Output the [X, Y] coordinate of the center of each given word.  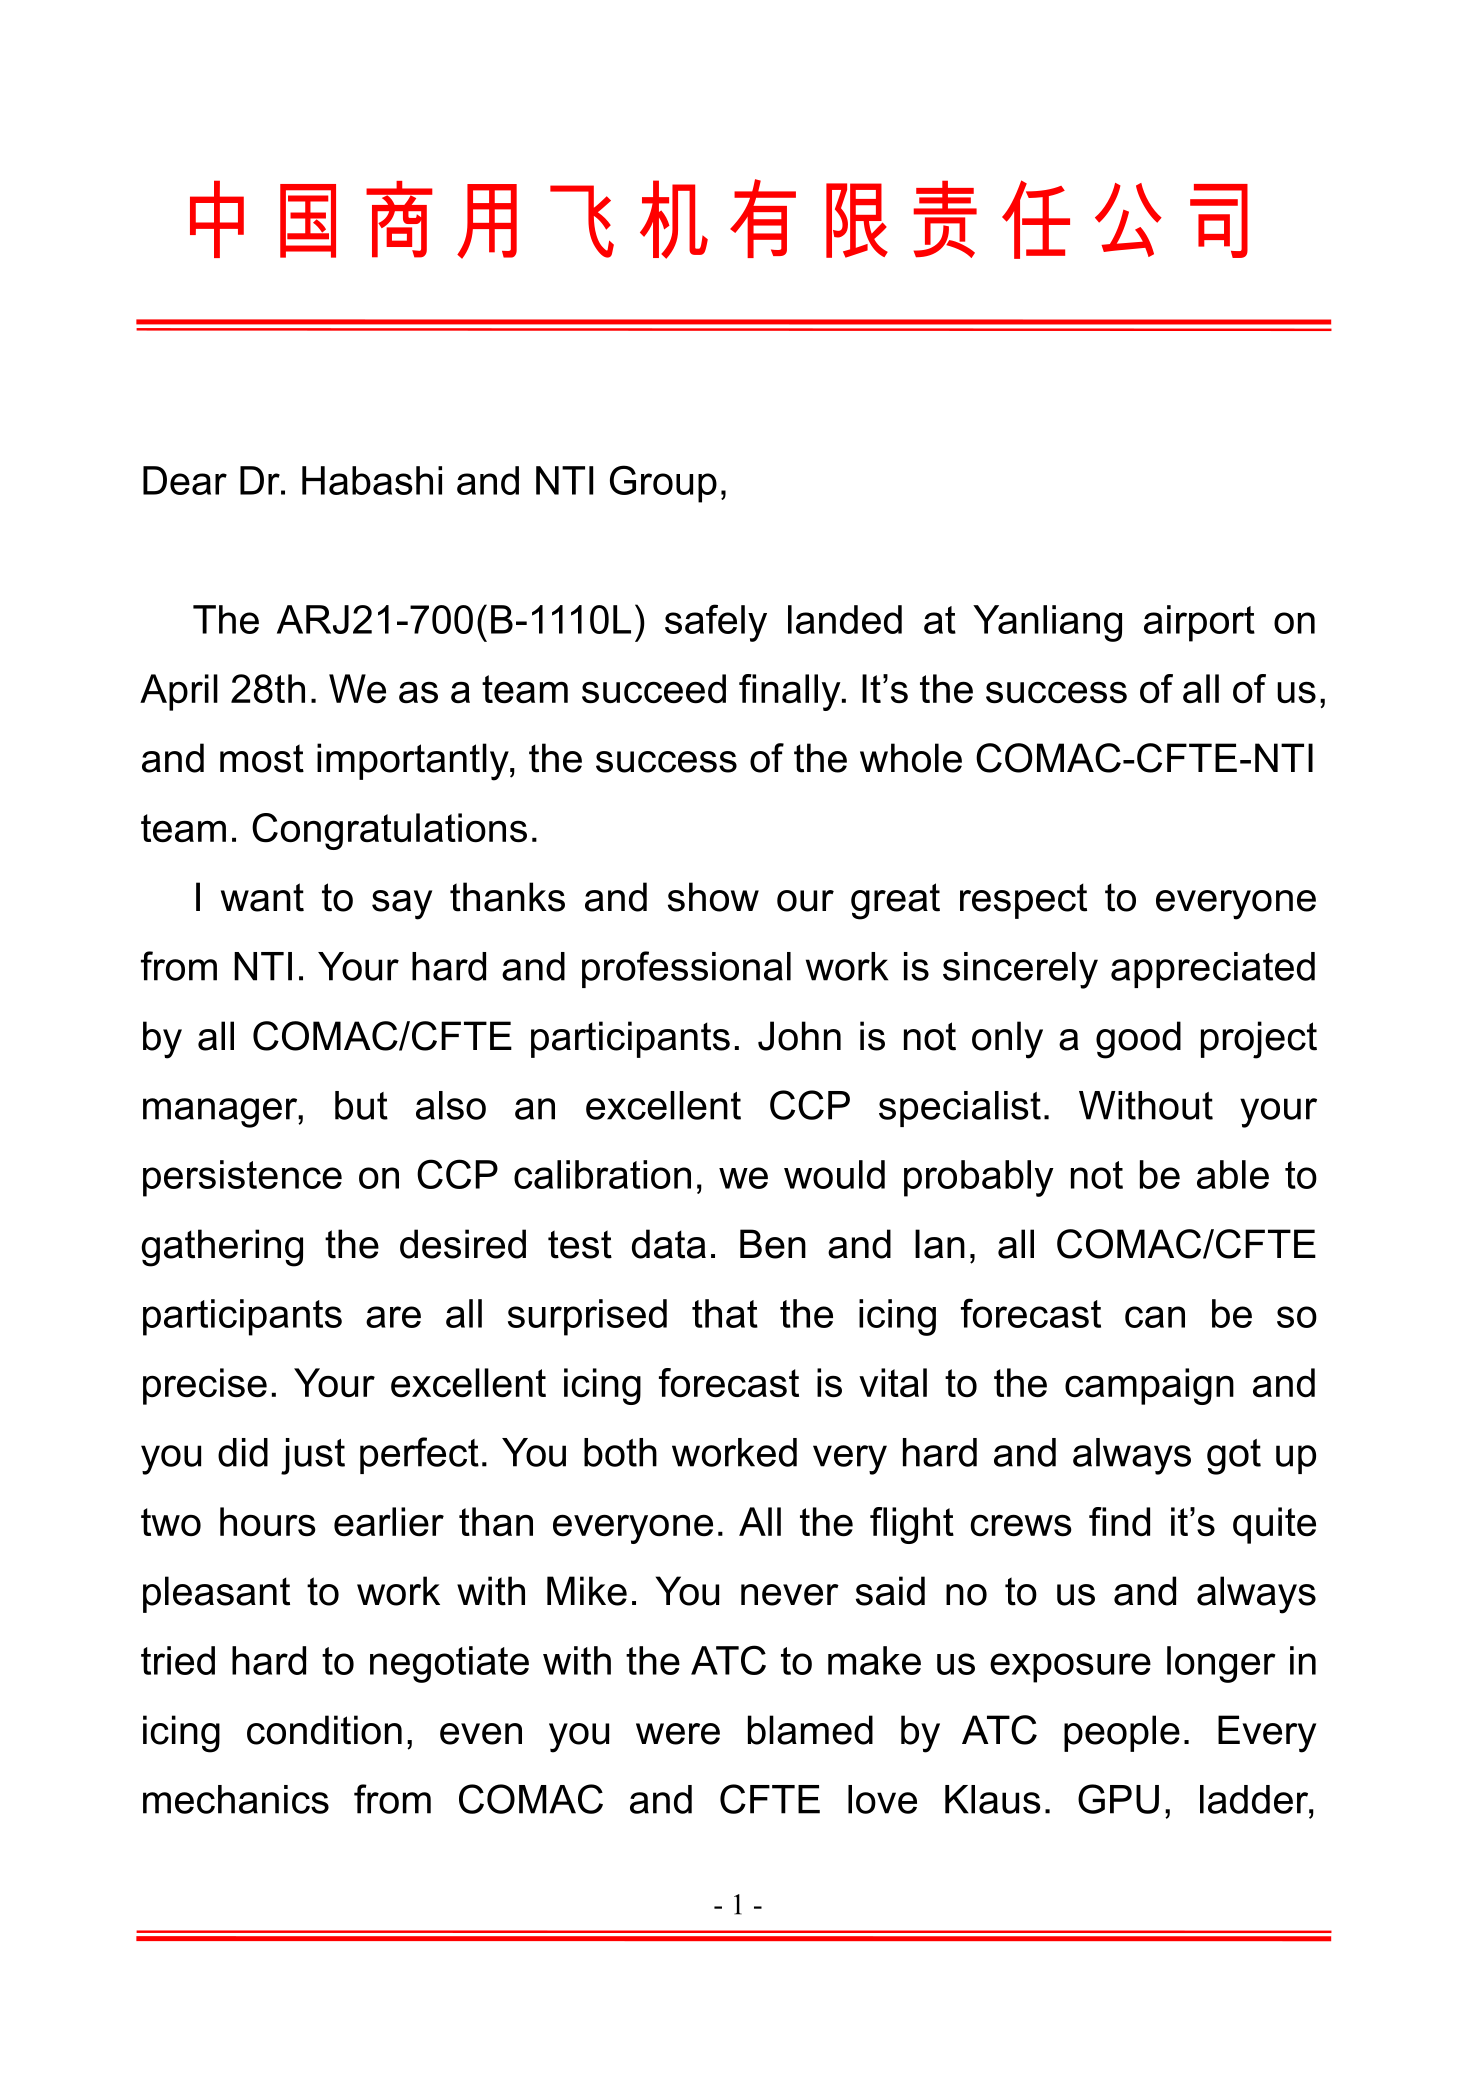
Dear [185, 480]
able [1233, 1174]
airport [1199, 623]
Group [663, 484]
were [678, 1734]
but [361, 1105]
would [834, 1174]
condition [324, 1730]
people [1122, 1733]
